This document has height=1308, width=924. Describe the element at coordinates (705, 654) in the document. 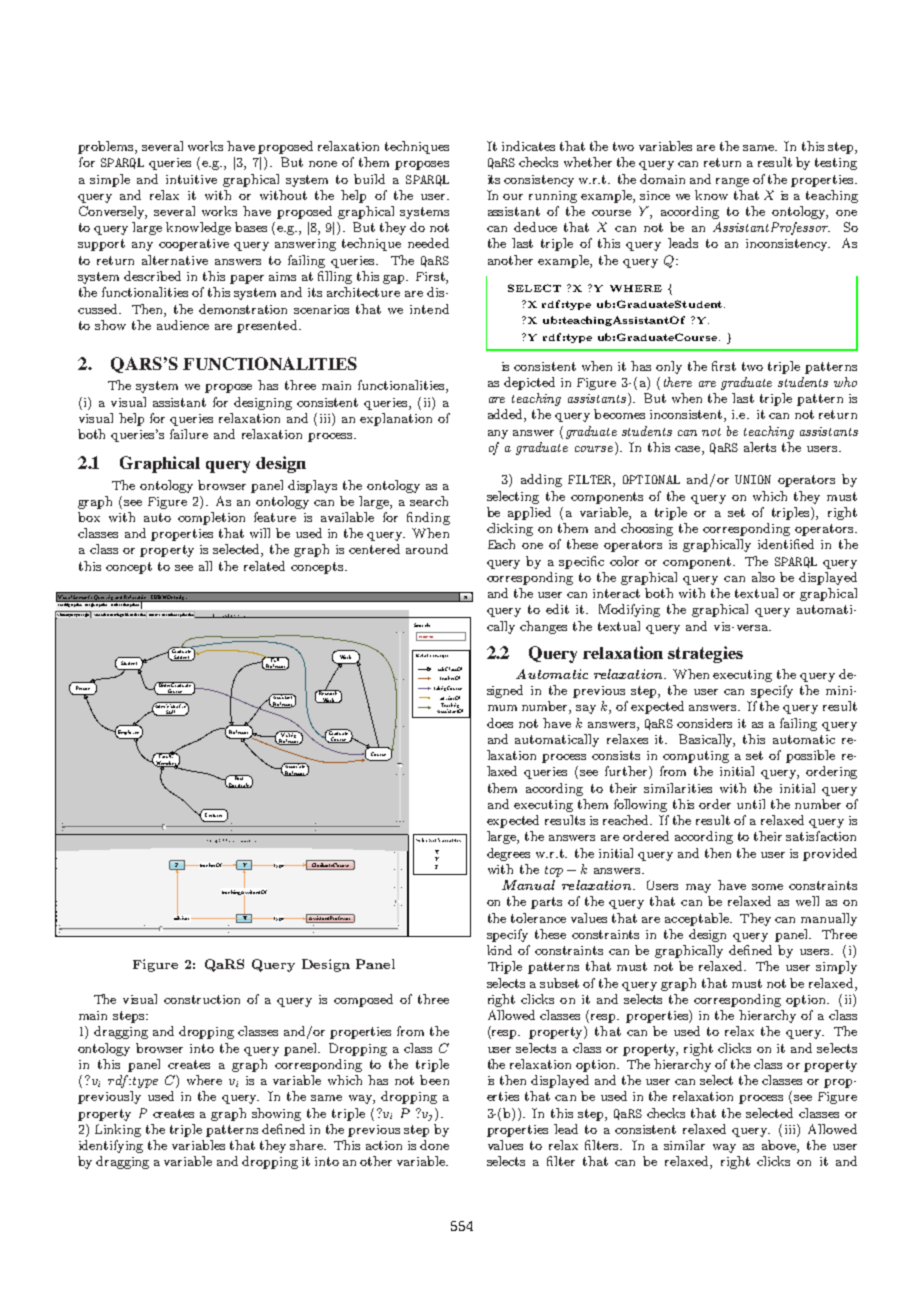

I see `strategies` at that location.
